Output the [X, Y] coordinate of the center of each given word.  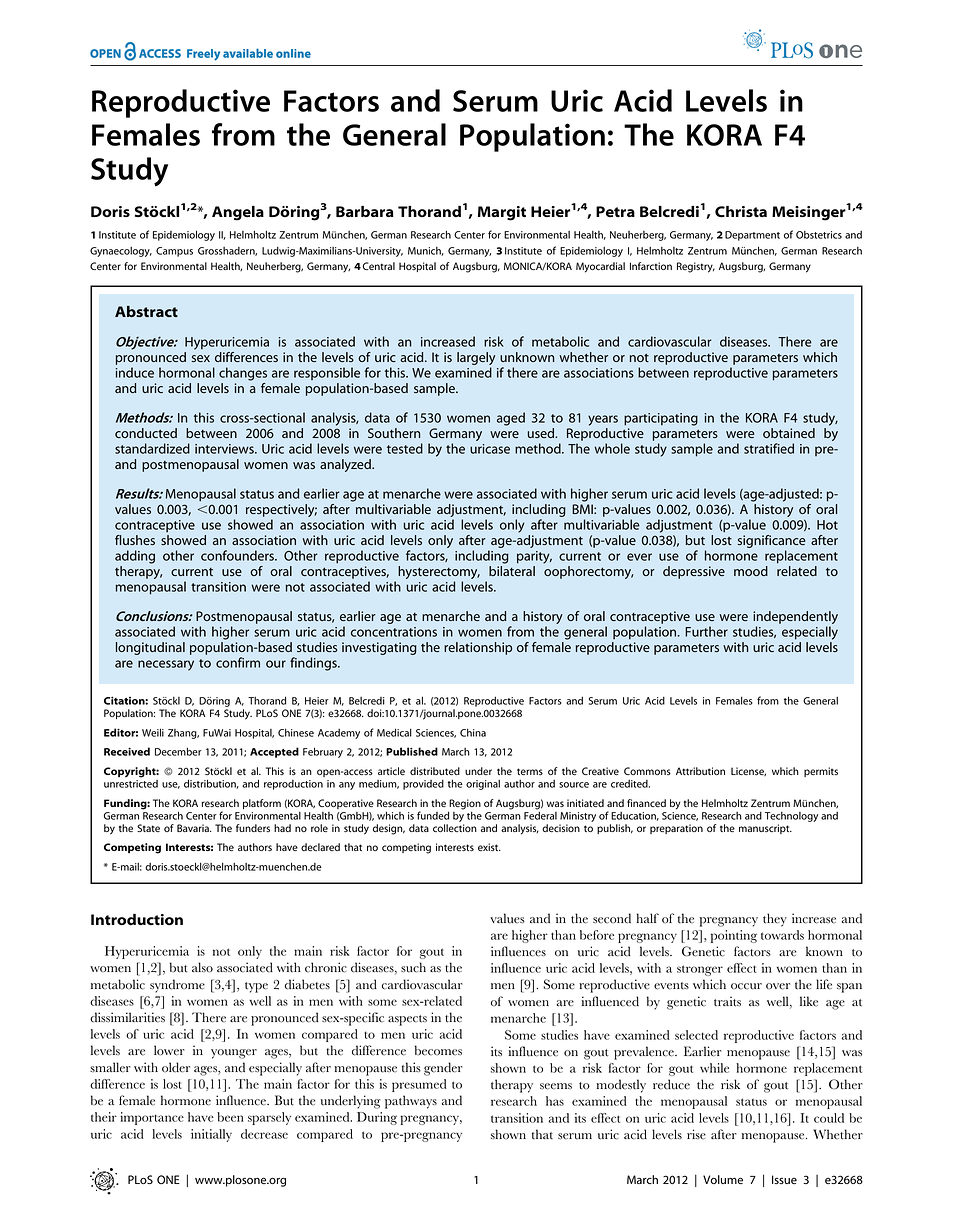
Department [752, 236]
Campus [174, 252]
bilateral [512, 571]
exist [489, 847]
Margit [502, 213]
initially [211, 1135]
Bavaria [194, 828]
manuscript [765, 829]
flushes [135, 540]
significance [771, 543]
